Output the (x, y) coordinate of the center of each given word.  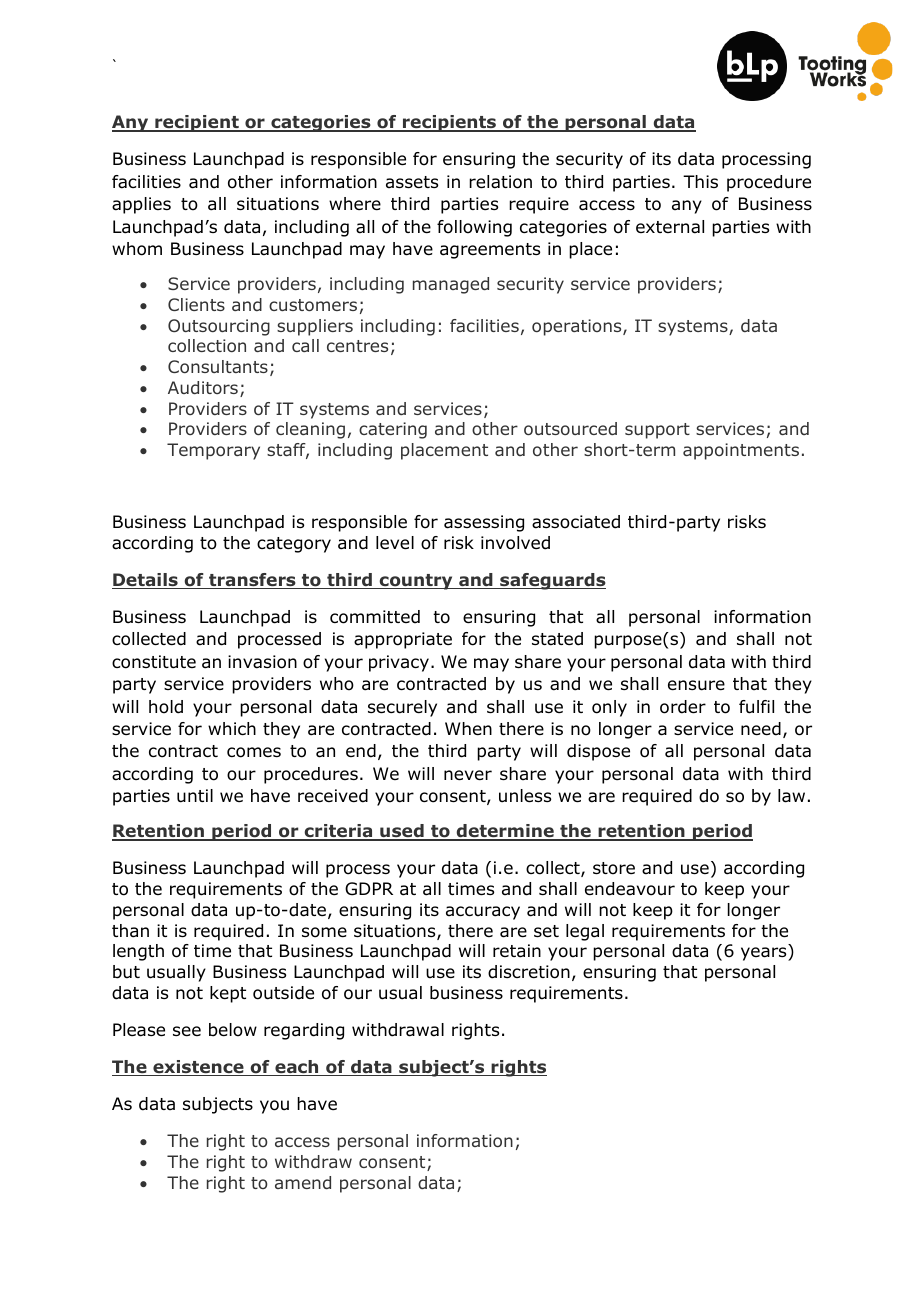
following (474, 228)
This (700, 181)
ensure (696, 685)
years (765, 954)
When (468, 729)
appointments (741, 451)
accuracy (483, 913)
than (130, 931)
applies (141, 205)
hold (166, 707)
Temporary (213, 451)
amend (303, 1182)
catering (393, 430)
